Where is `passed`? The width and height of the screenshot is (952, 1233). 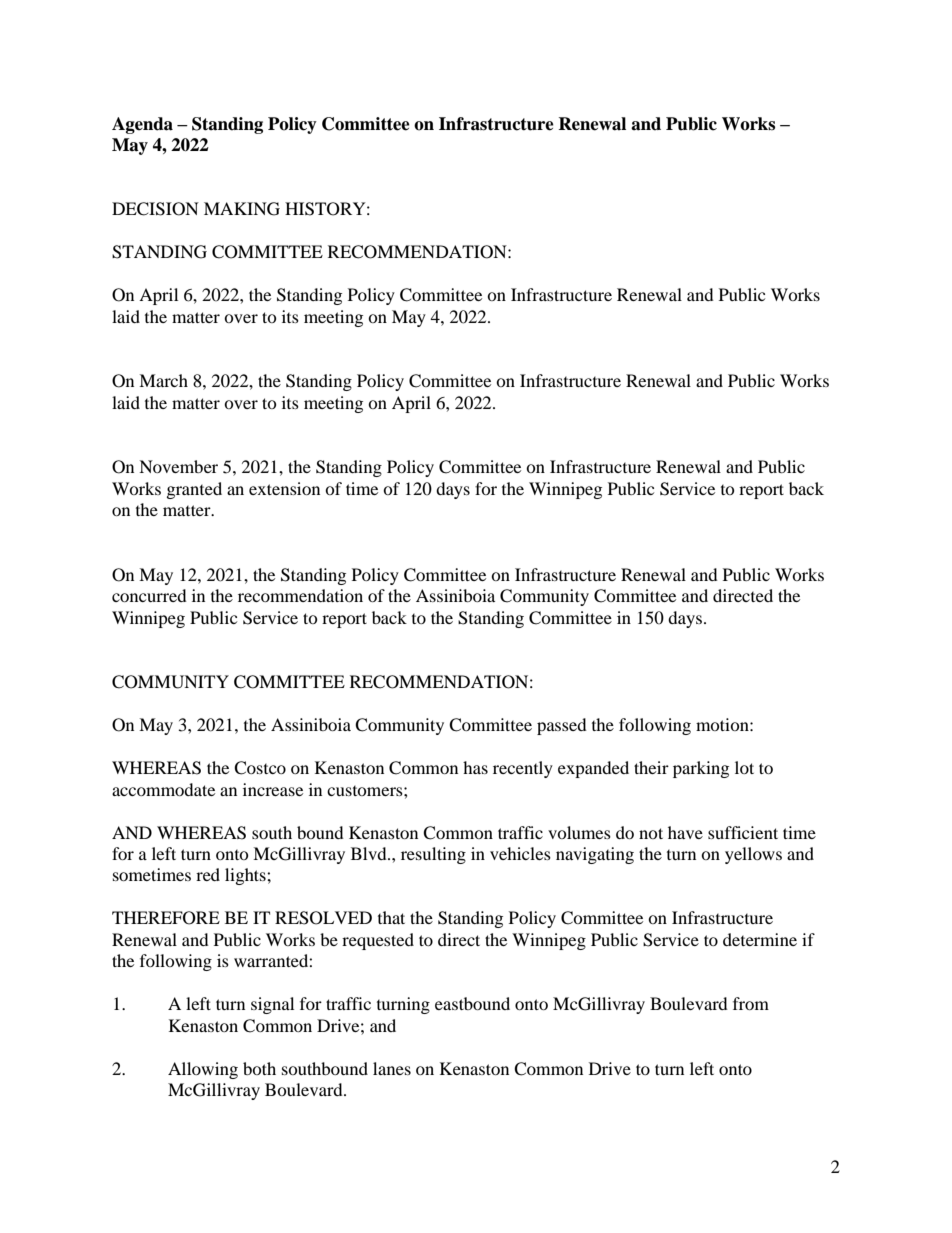
passed is located at coordinates (562, 726).
